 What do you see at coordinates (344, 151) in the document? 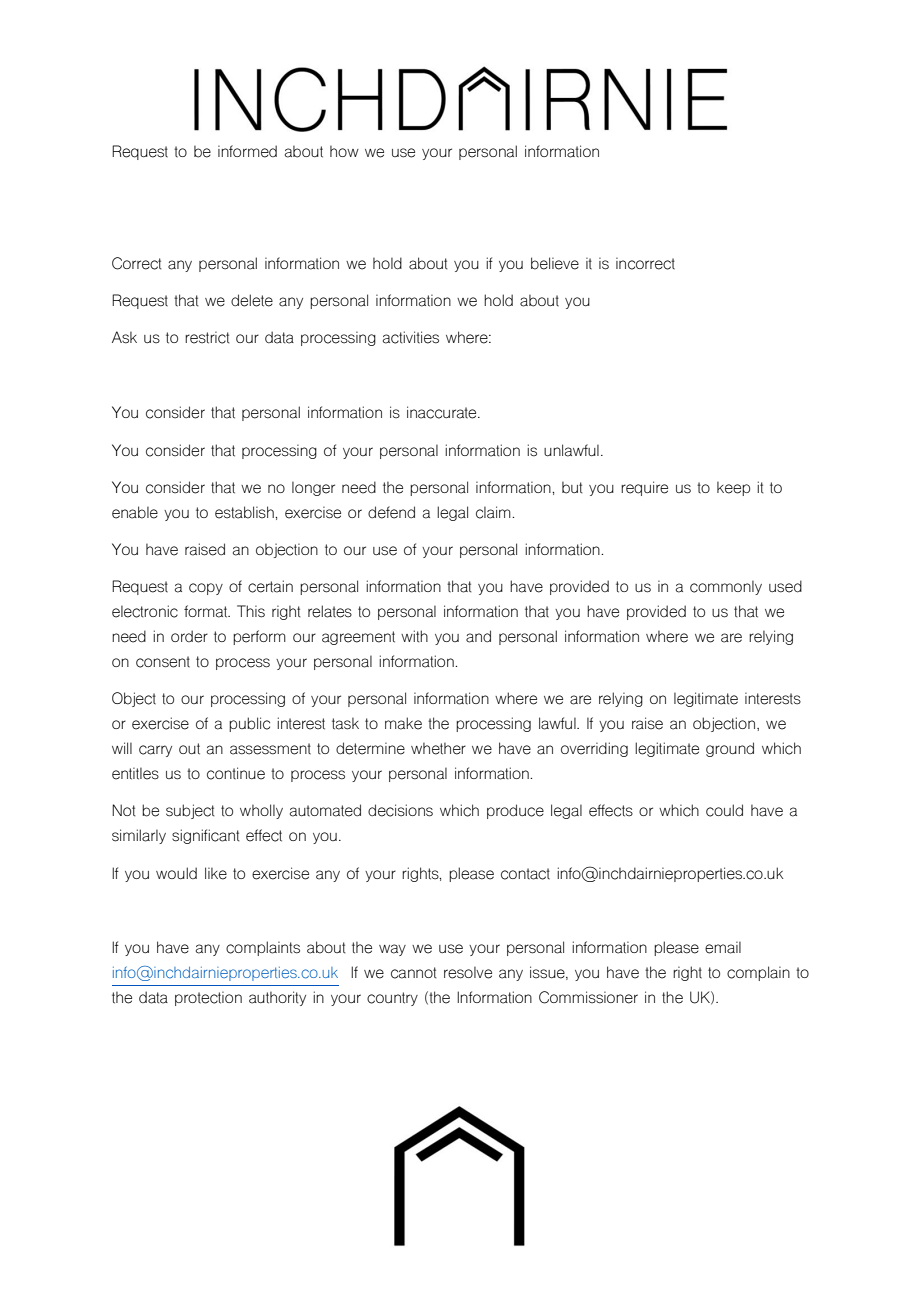
I see `how` at bounding box center [344, 151].
